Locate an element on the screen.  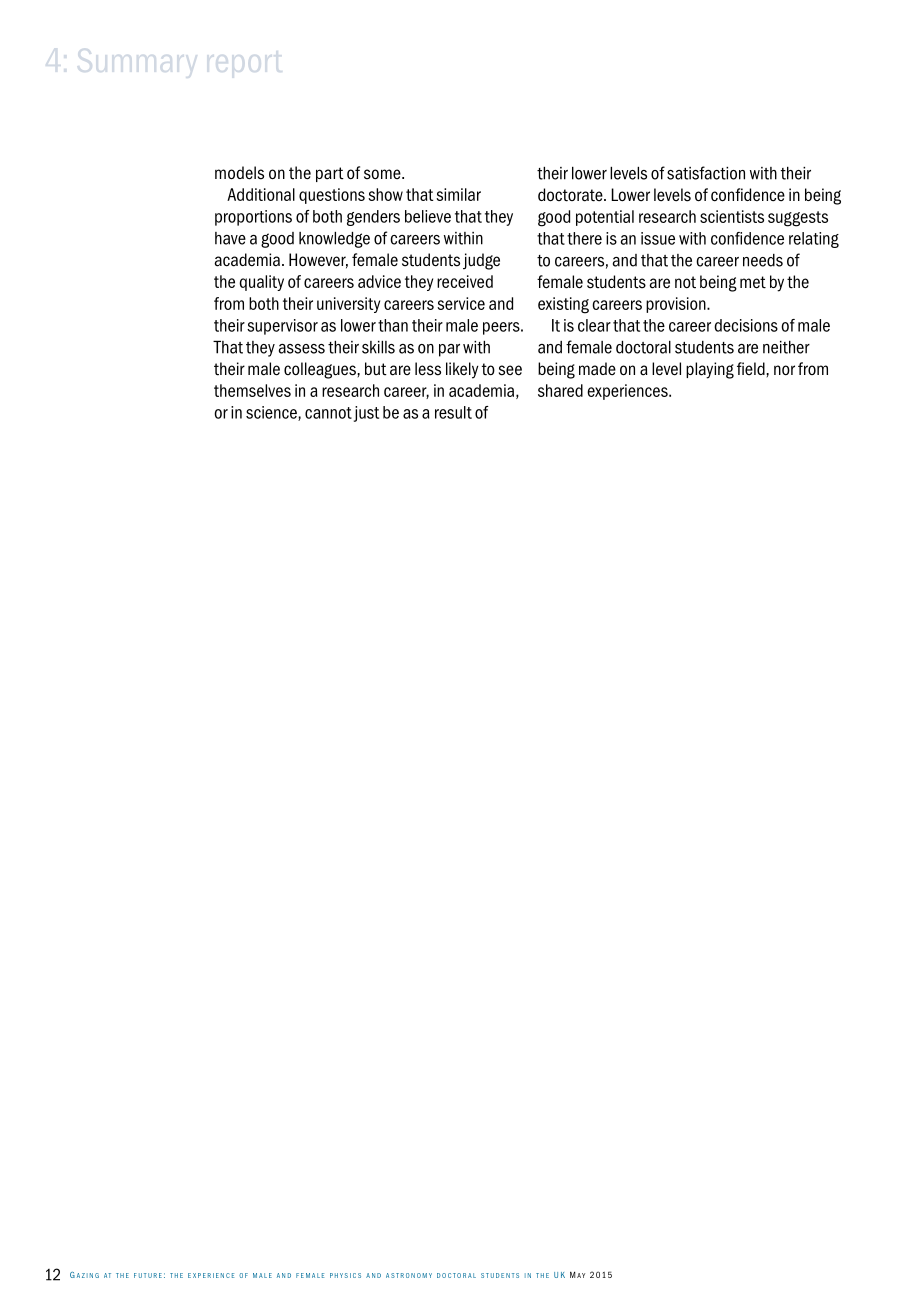
experiences is located at coordinates (628, 392).
